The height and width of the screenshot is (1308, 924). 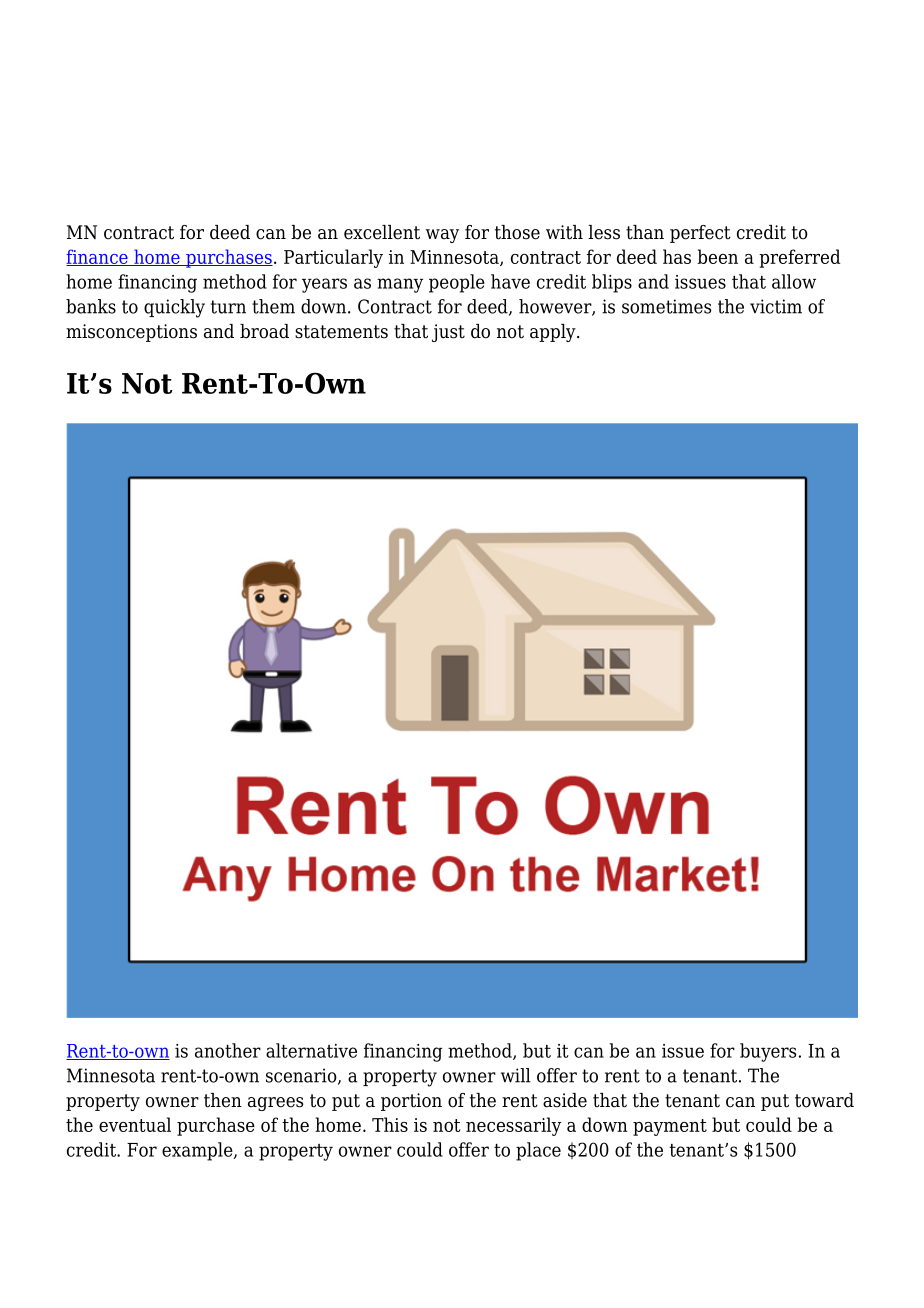 I want to click on just, so click(x=448, y=333).
